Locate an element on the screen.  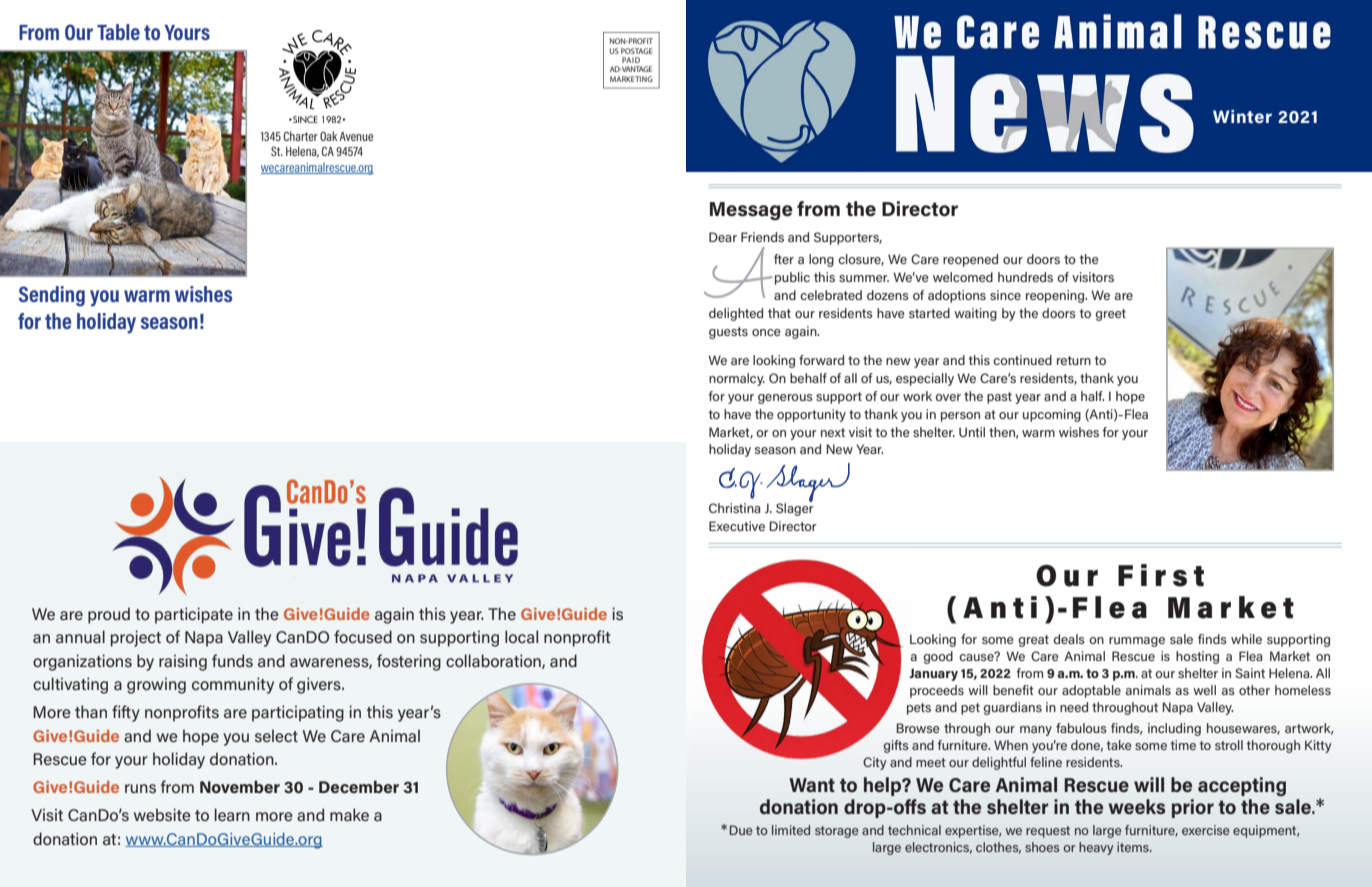
Winter is located at coordinates (1242, 116).
